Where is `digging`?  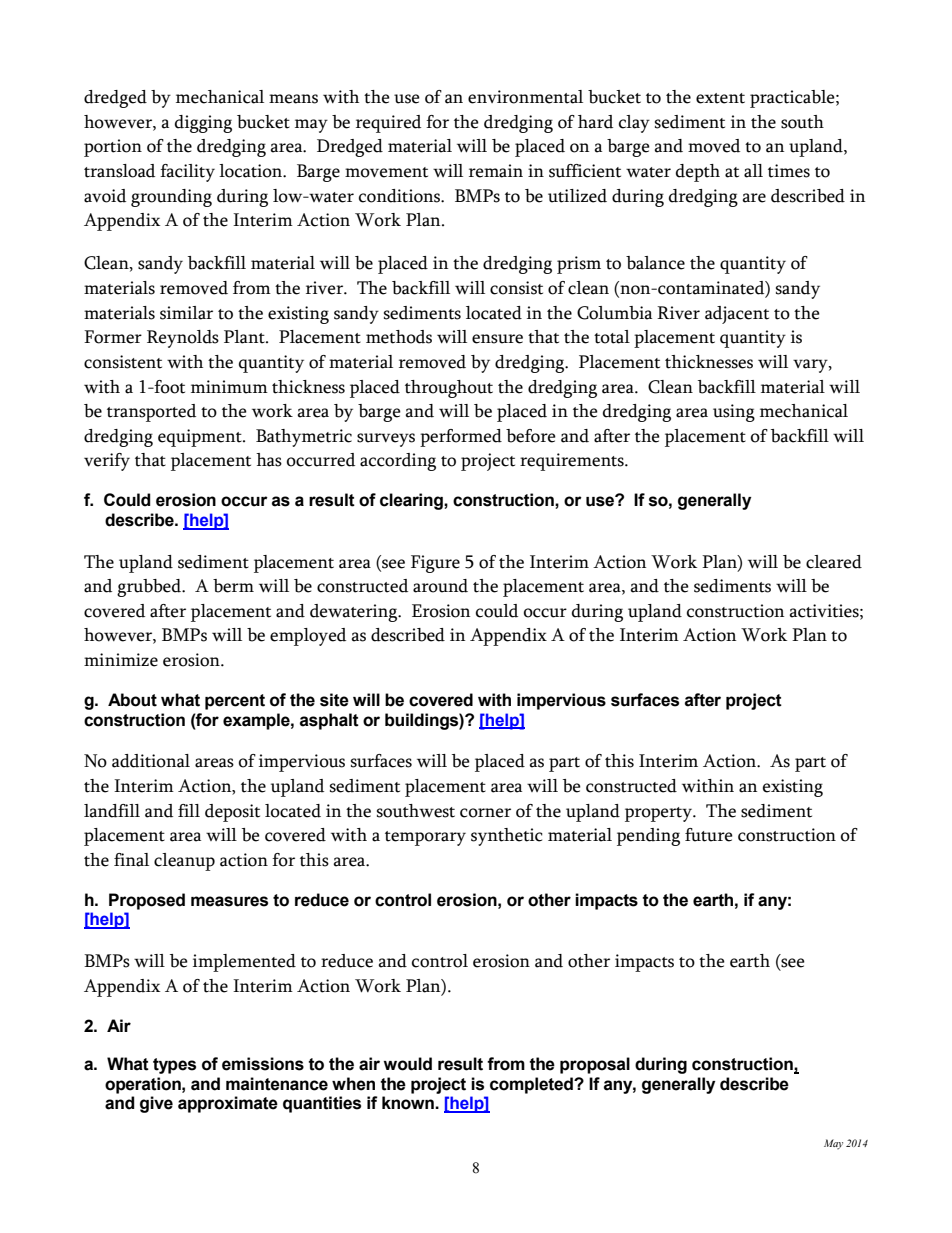 digging is located at coordinates (203, 124).
